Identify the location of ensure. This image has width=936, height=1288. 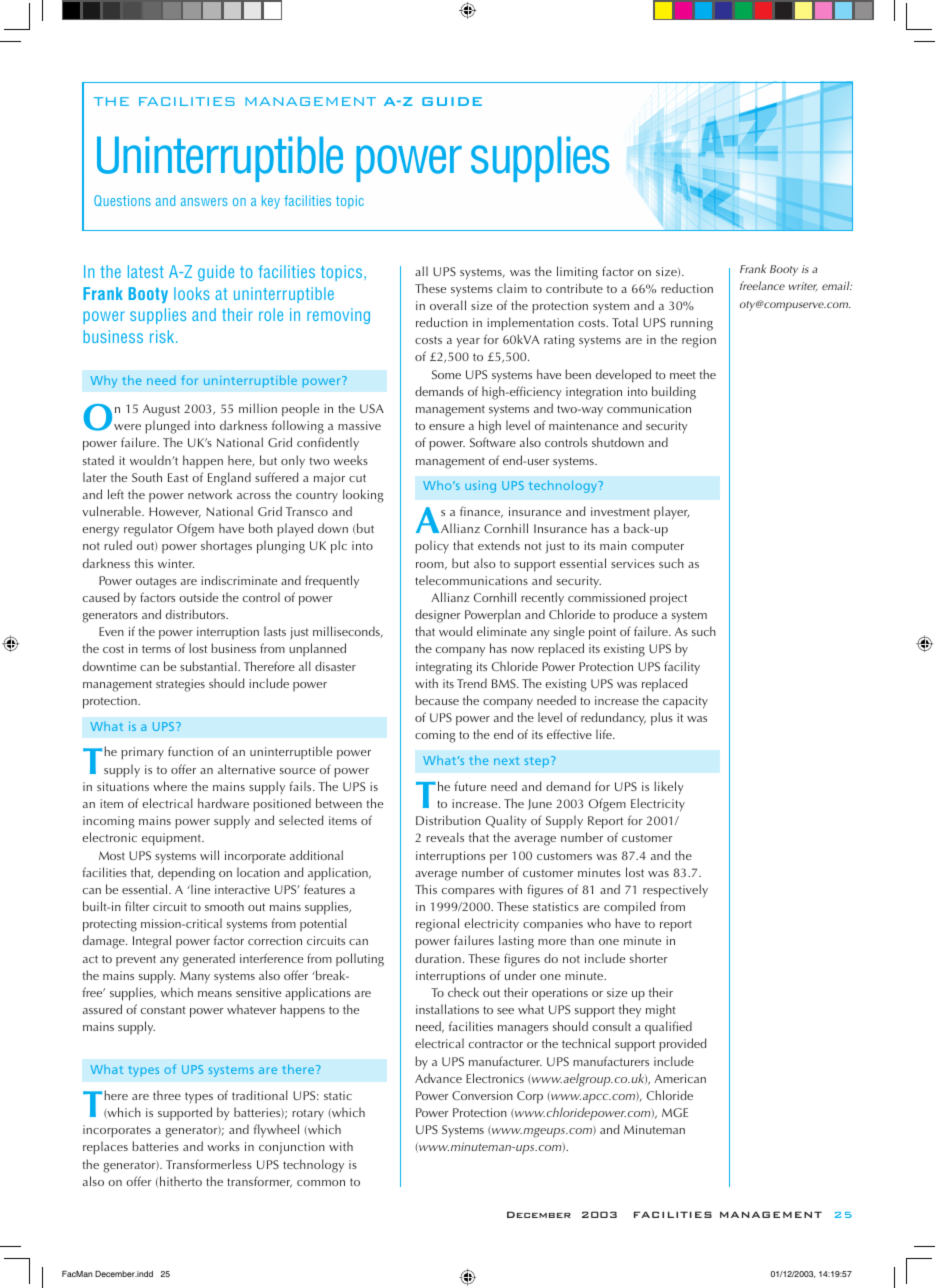
(447, 427).
